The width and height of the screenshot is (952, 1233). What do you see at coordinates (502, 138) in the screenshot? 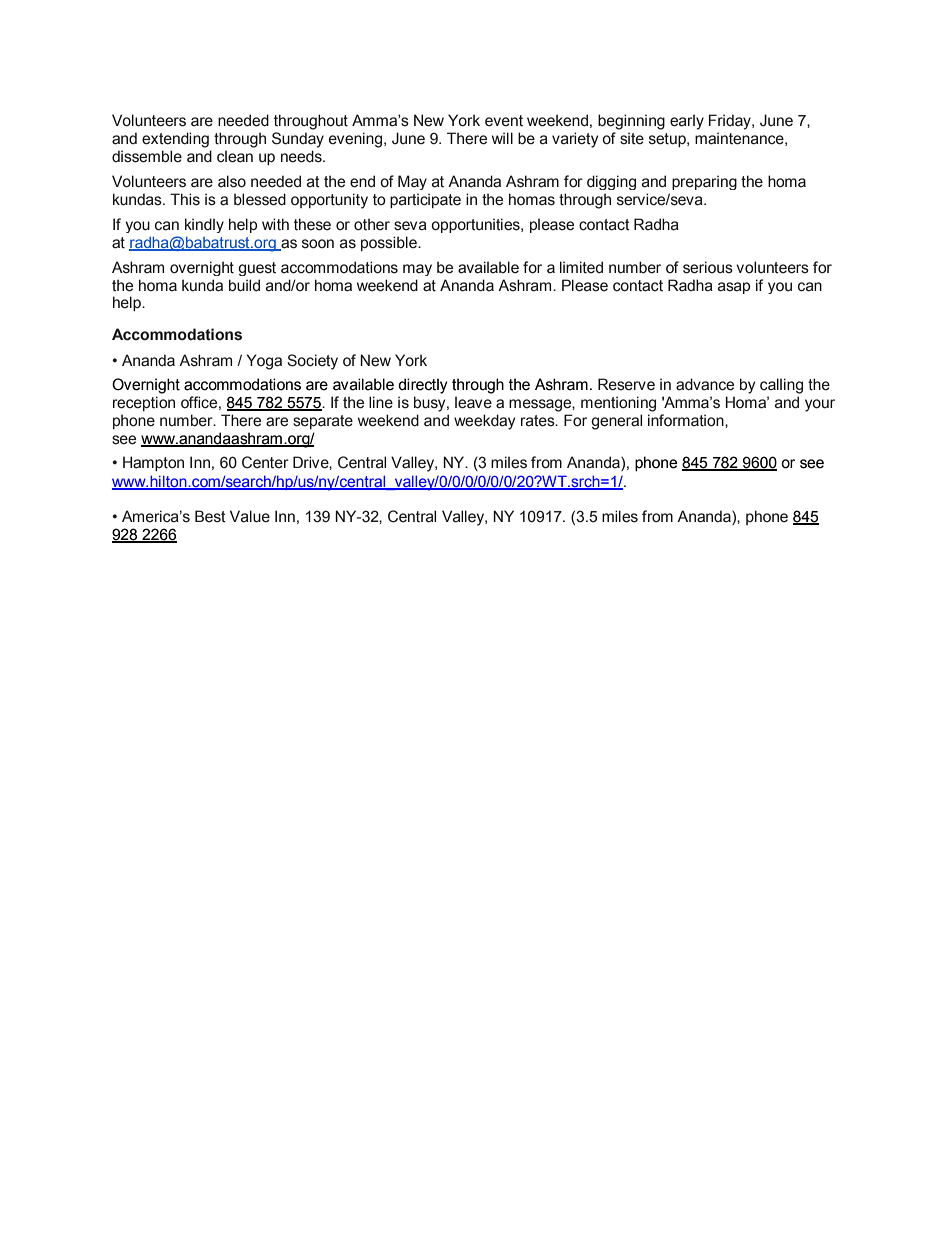
I see `will` at bounding box center [502, 138].
